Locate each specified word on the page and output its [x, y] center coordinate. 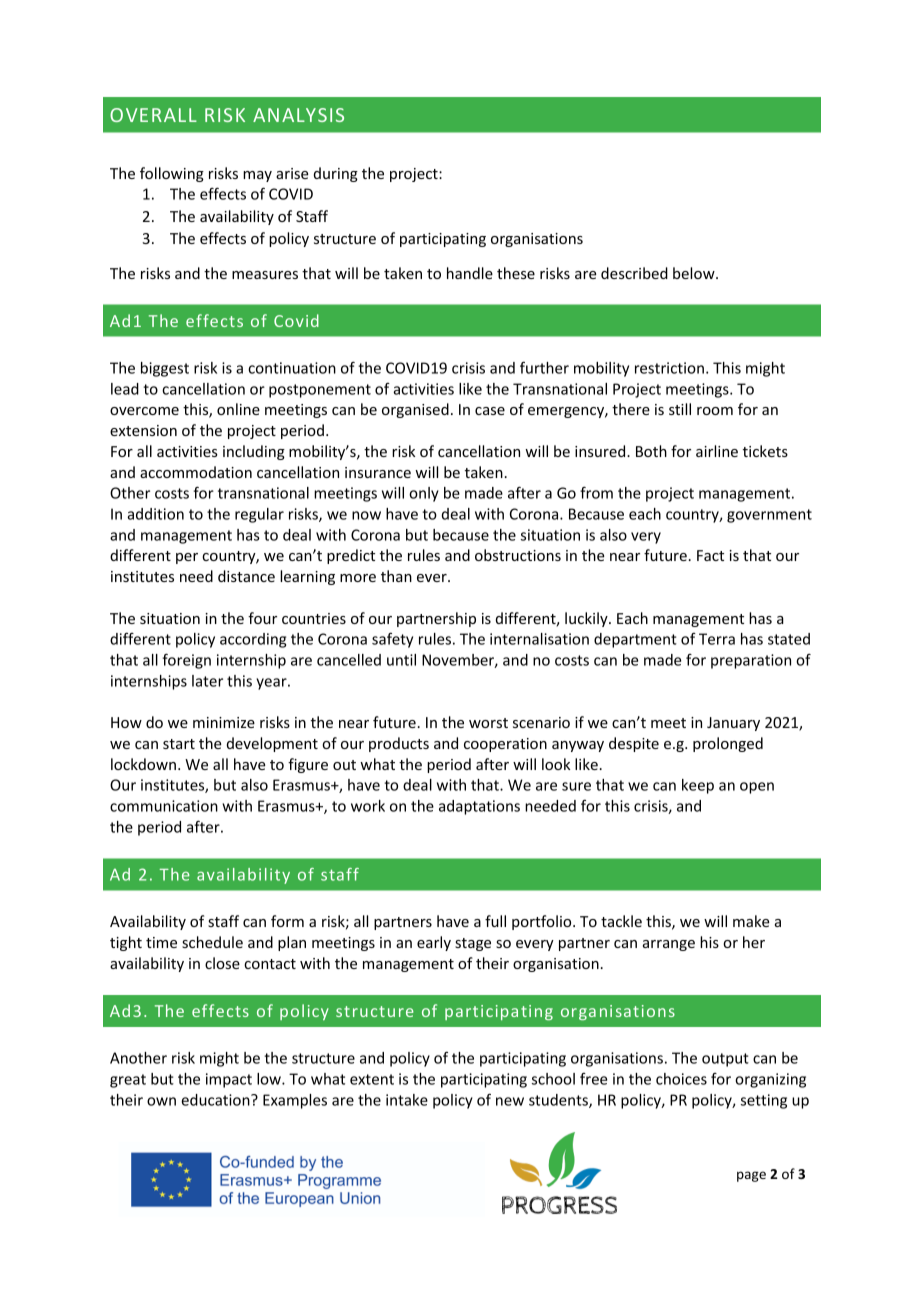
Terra [717, 639]
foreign [186, 661]
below [695, 273]
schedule [212, 942]
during [336, 174]
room [715, 411]
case [490, 411]
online [238, 409]
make [751, 921]
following [172, 174]
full [495, 921]
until [401, 660]
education [216, 1100]
